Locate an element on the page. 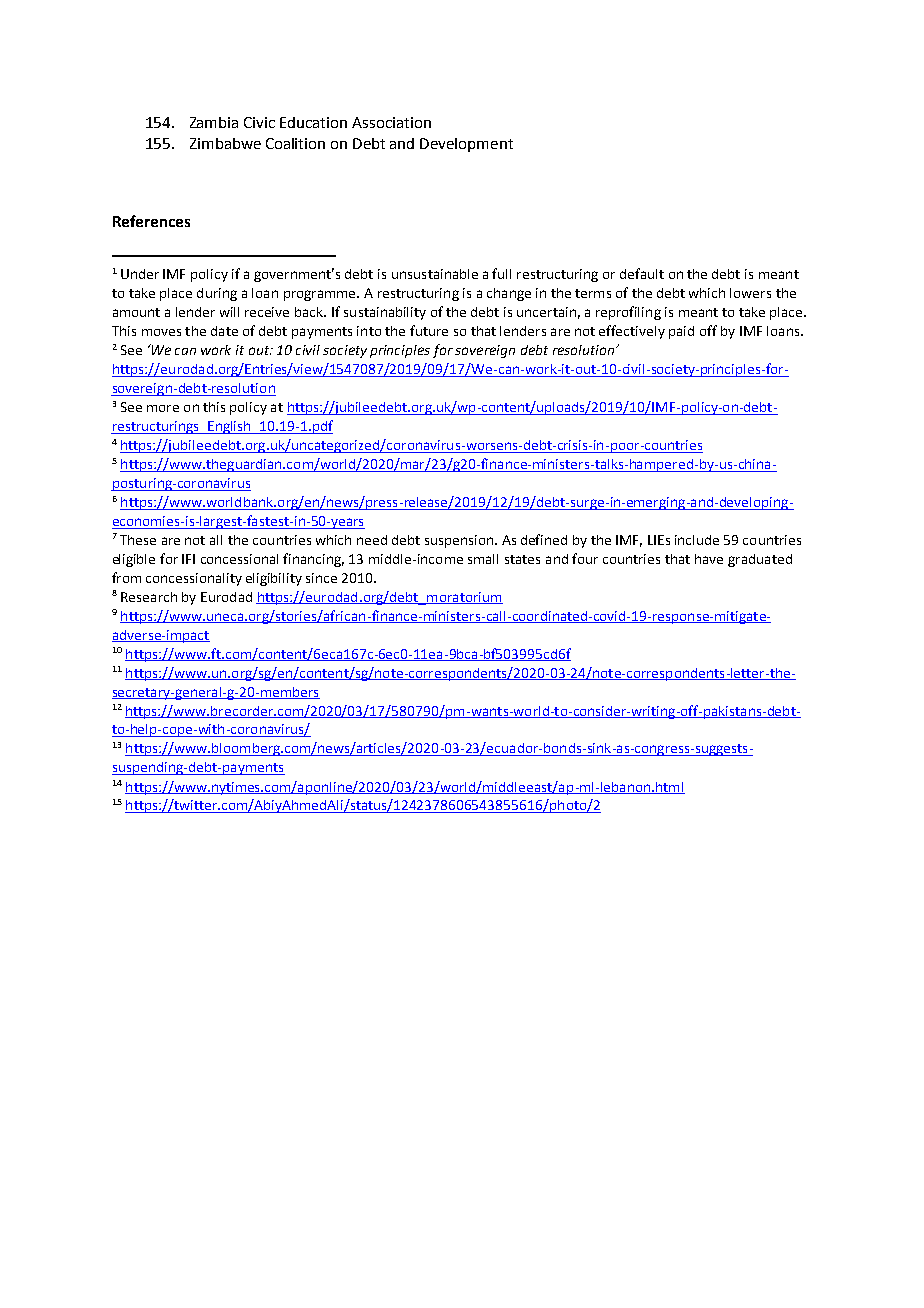 The height and width of the page is (1308, 924). future is located at coordinates (429, 330).
